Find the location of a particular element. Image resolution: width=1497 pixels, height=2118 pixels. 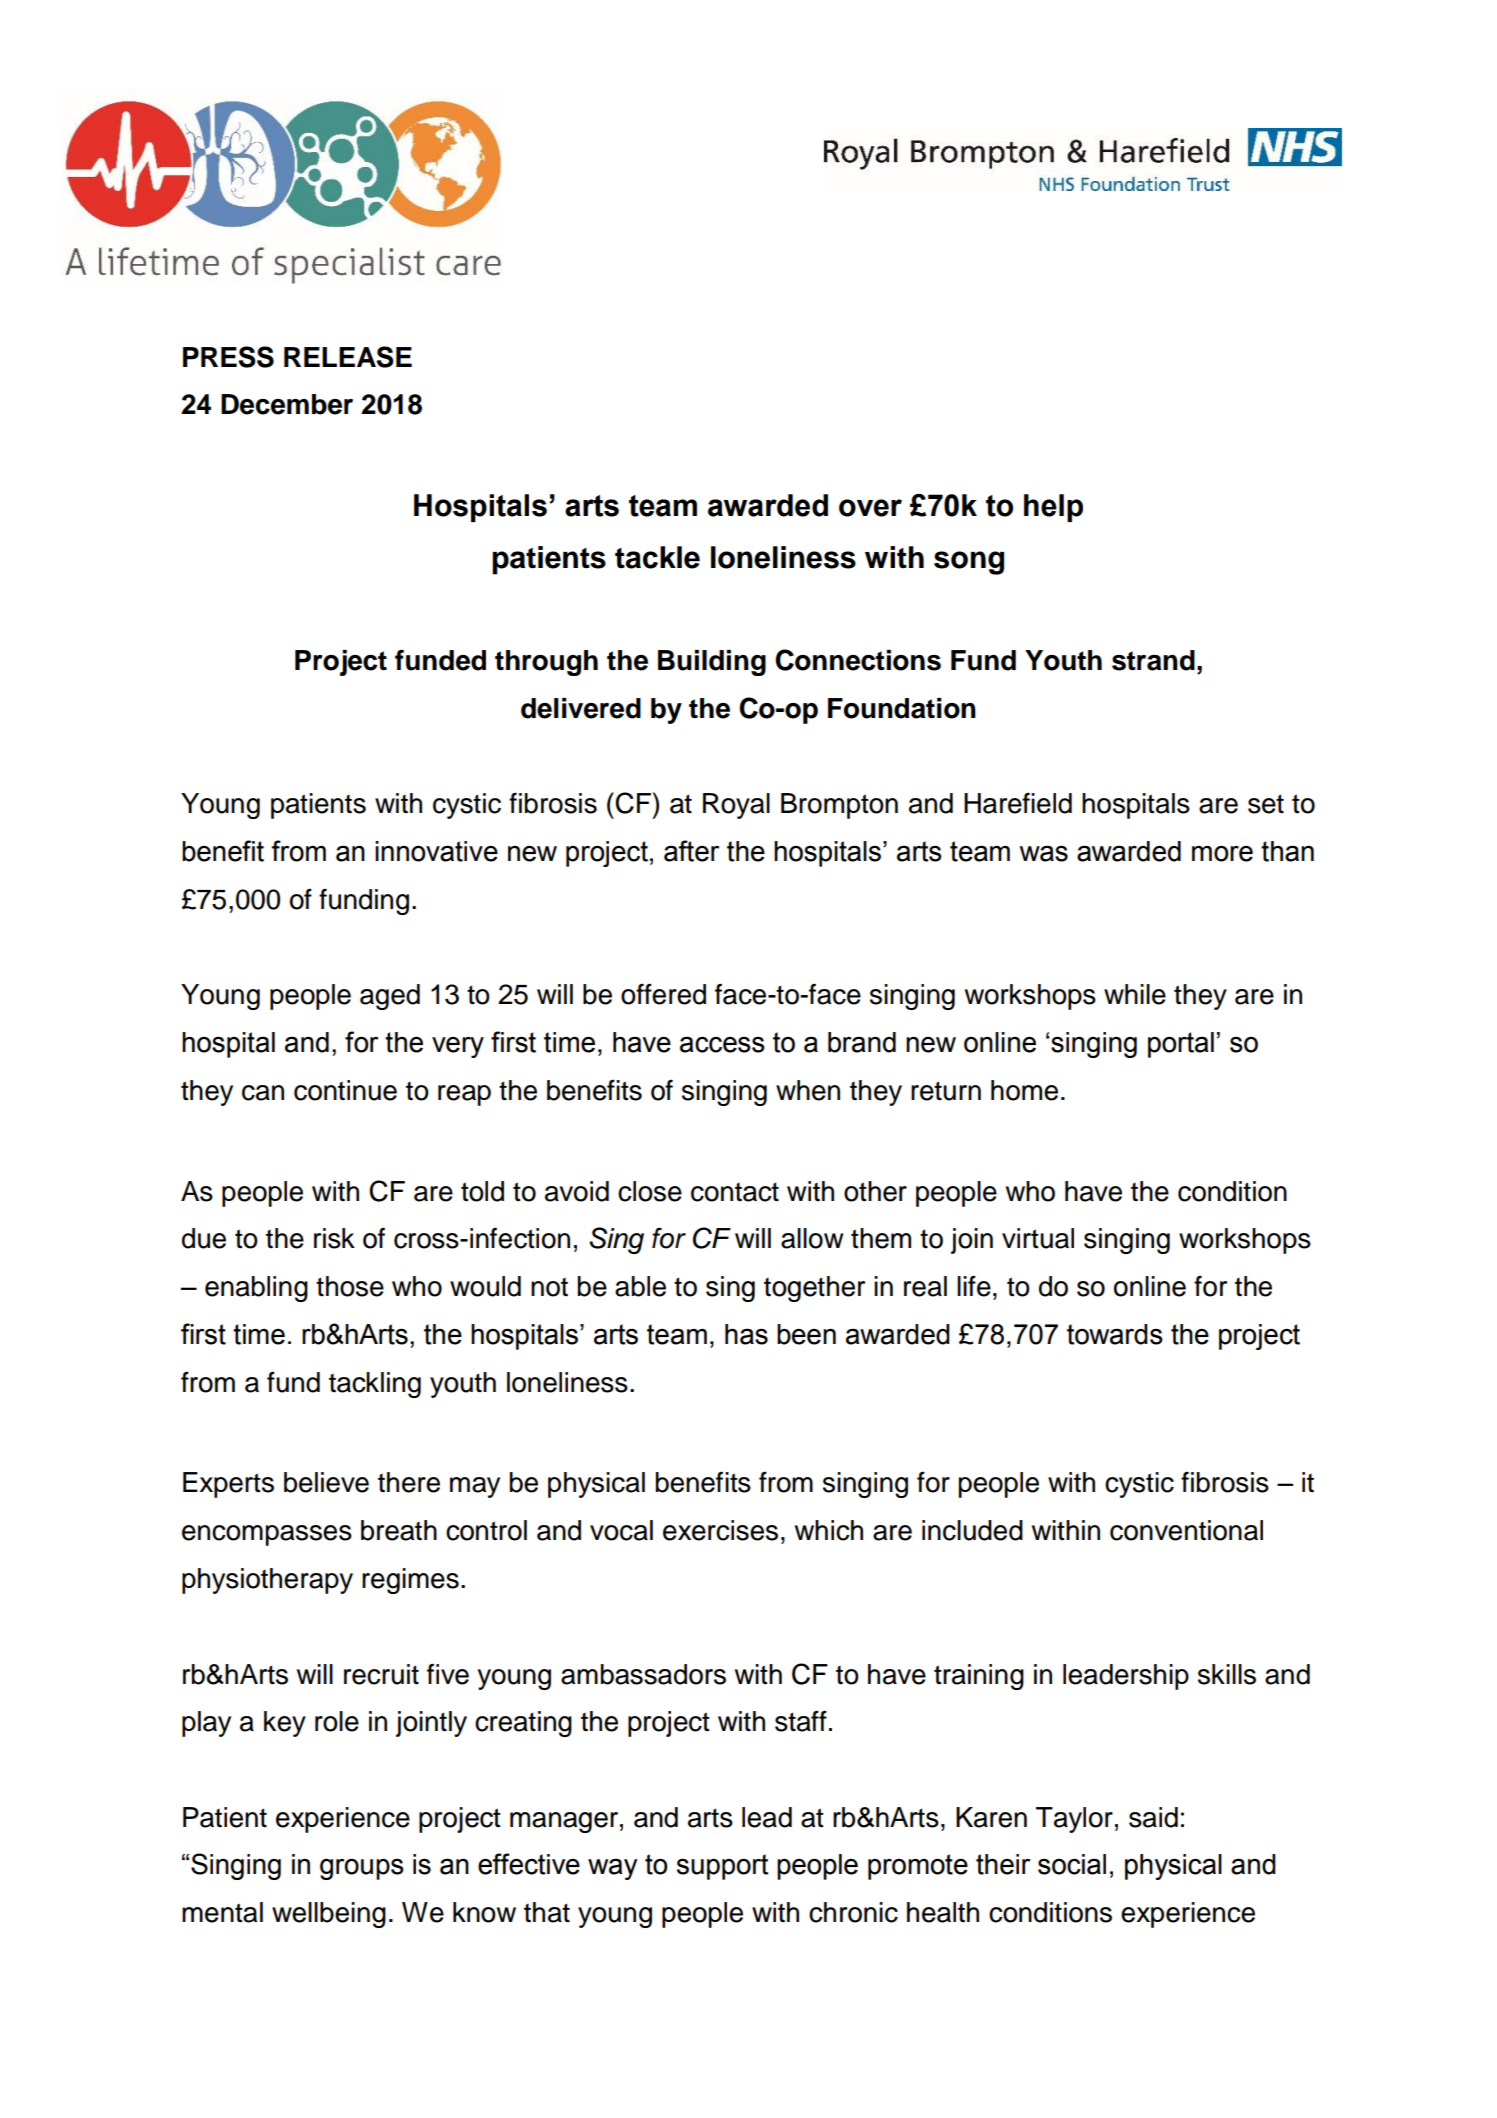

help is located at coordinates (1053, 508).
